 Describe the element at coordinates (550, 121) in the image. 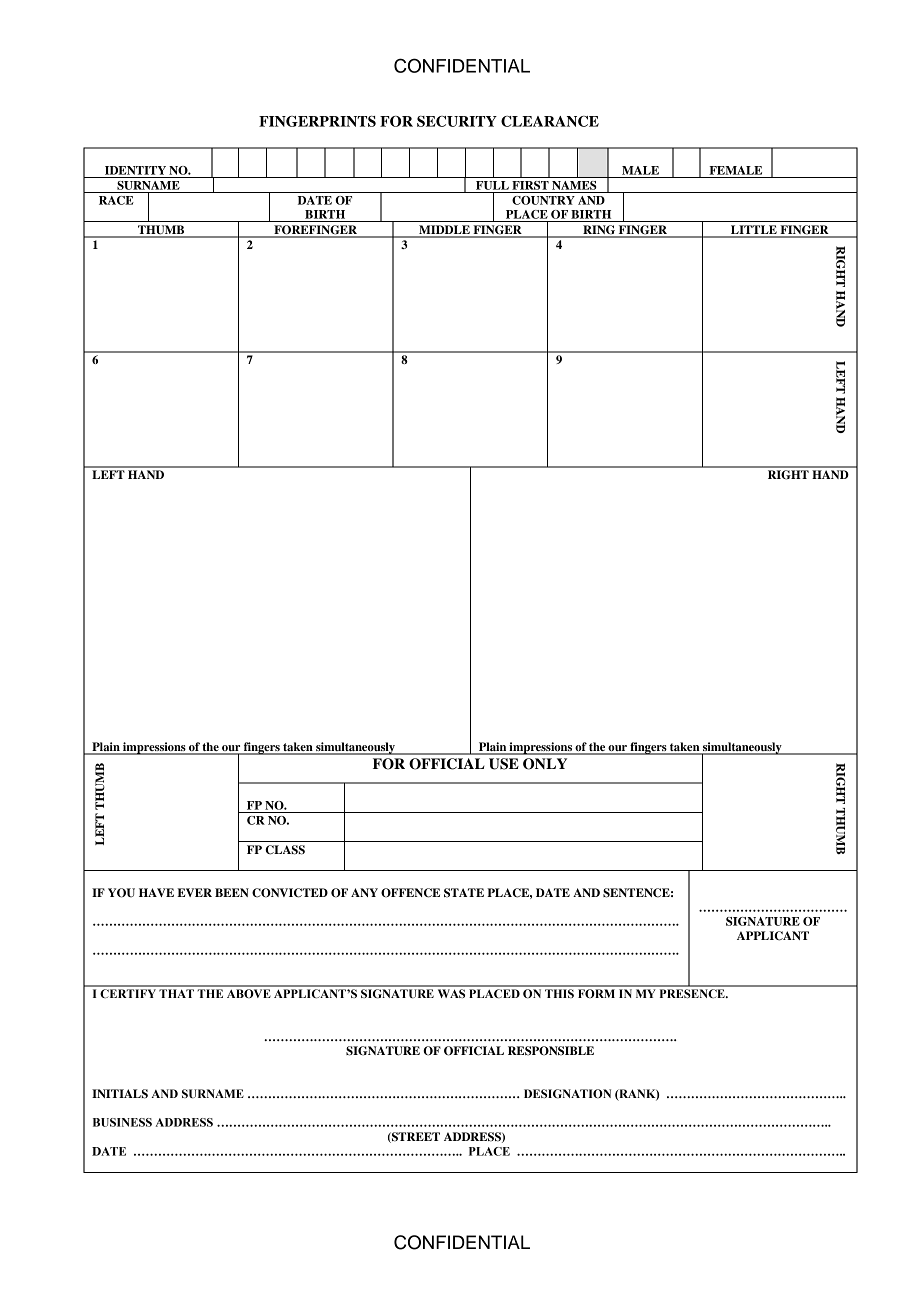

I see `CLEARANCE` at that location.
